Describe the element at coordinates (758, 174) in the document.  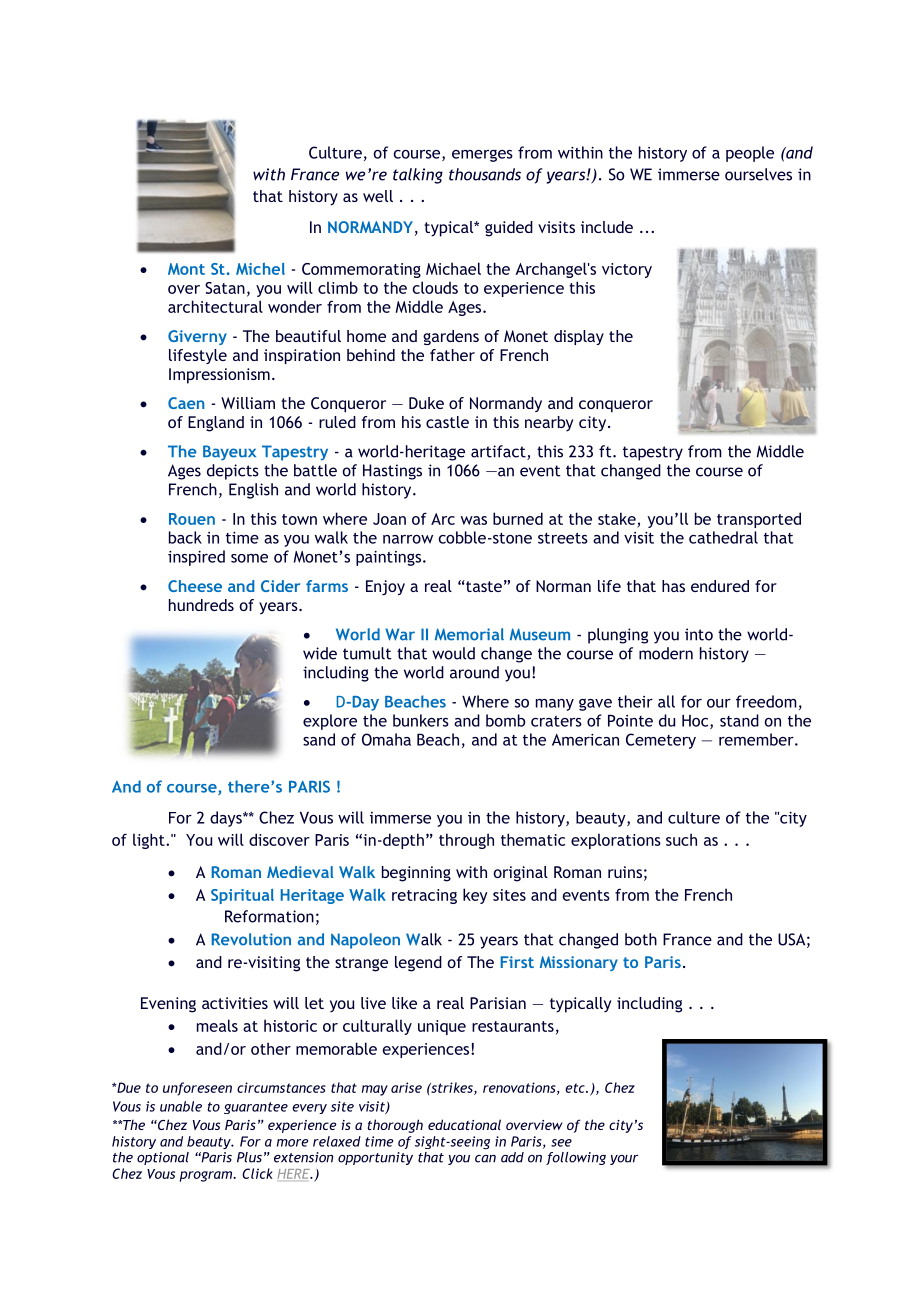
I see `ourselves` at that location.
